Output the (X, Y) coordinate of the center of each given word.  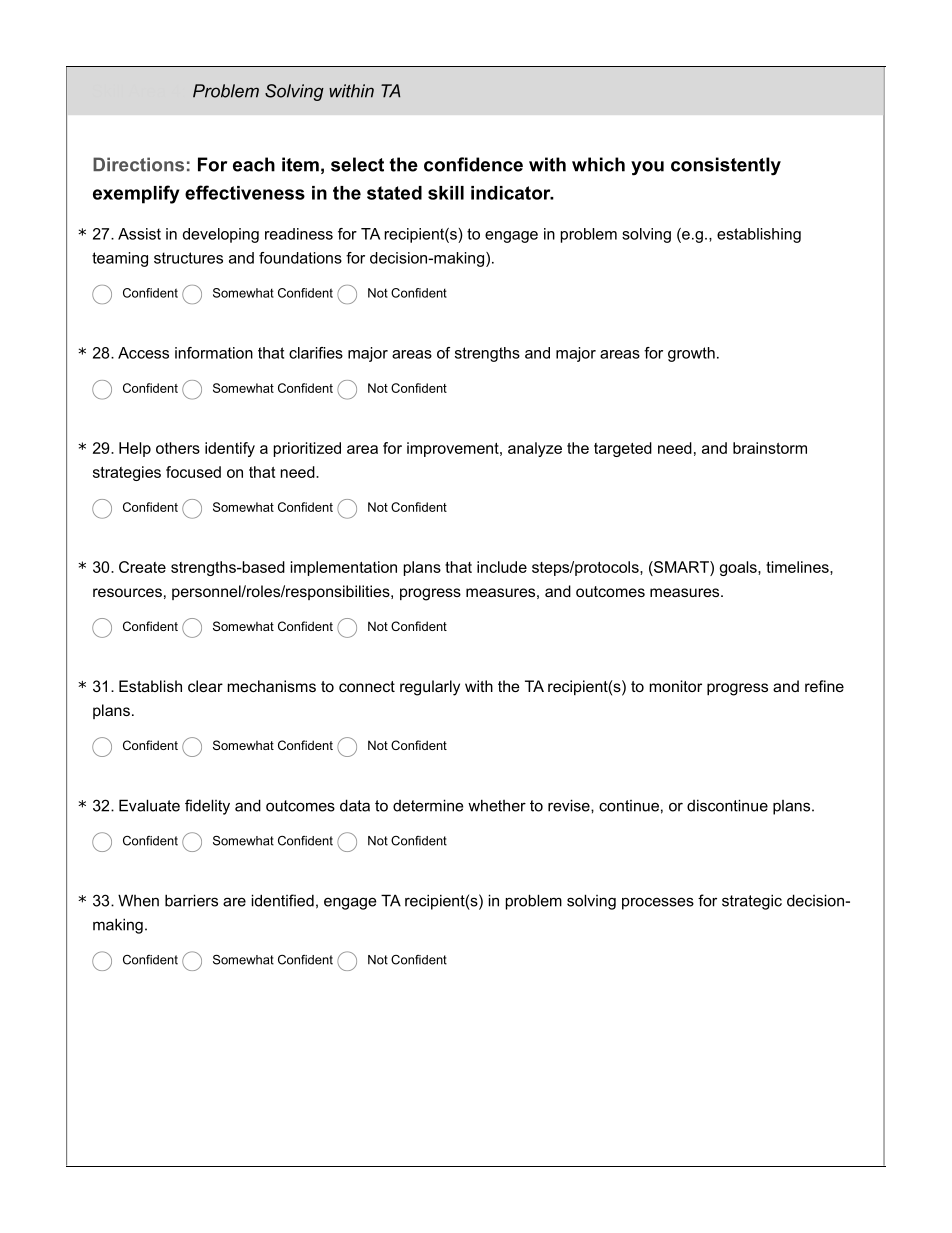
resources (127, 592)
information (214, 353)
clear (205, 686)
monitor (676, 686)
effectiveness (245, 192)
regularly (430, 688)
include (502, 567)
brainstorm (770, 448)
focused (193, 472)
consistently (726, 166)
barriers (191, 900)
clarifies (316, 353)
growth (691, 354)
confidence (473, 164)
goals (739, 568)
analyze (535, 449)
